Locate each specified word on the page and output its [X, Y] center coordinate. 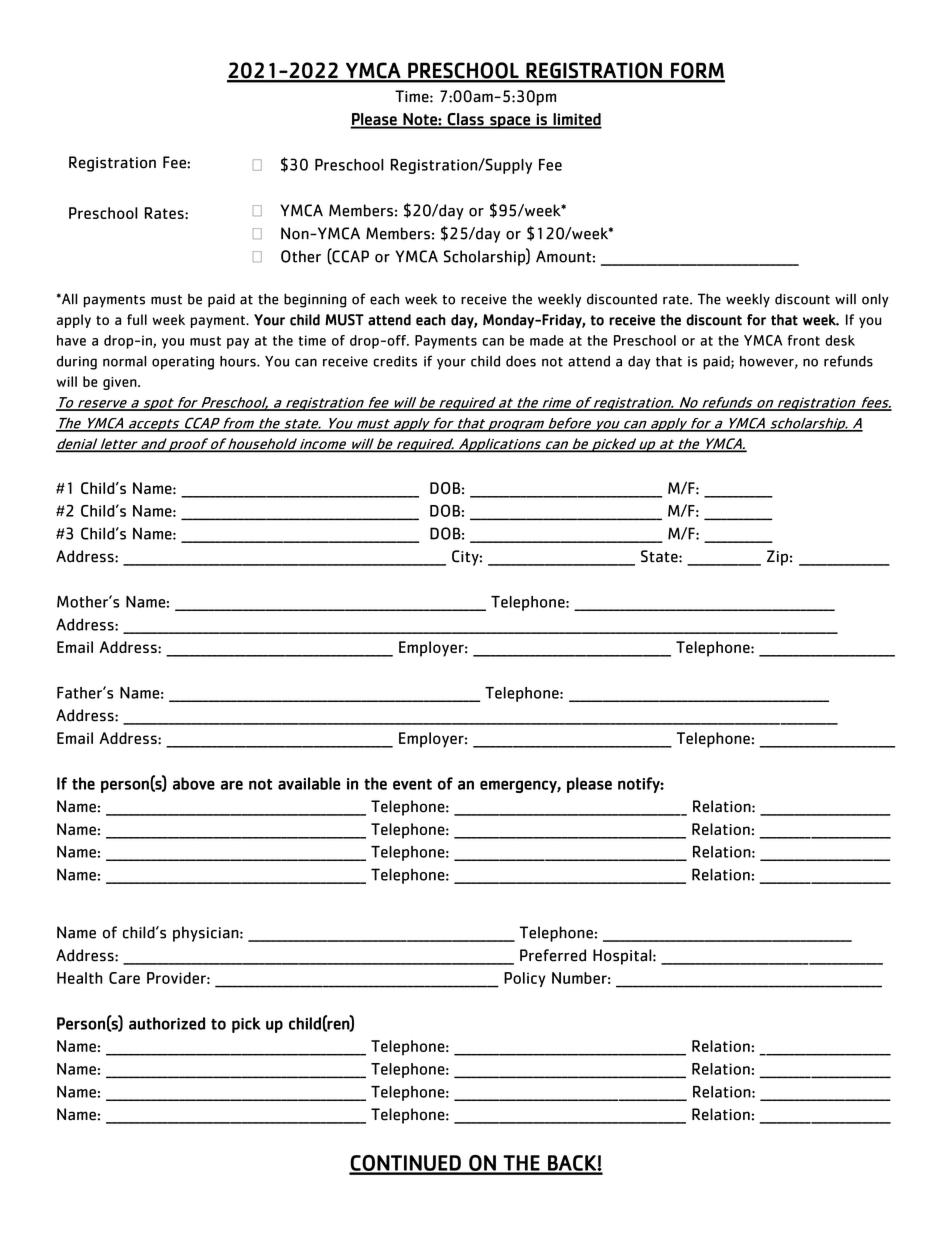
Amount [563, 256]
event [412, 784]
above [194, 783]
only [875, 300]
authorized [167, 1023]
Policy [525, 979]
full [137, 319]
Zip [777, 558]
